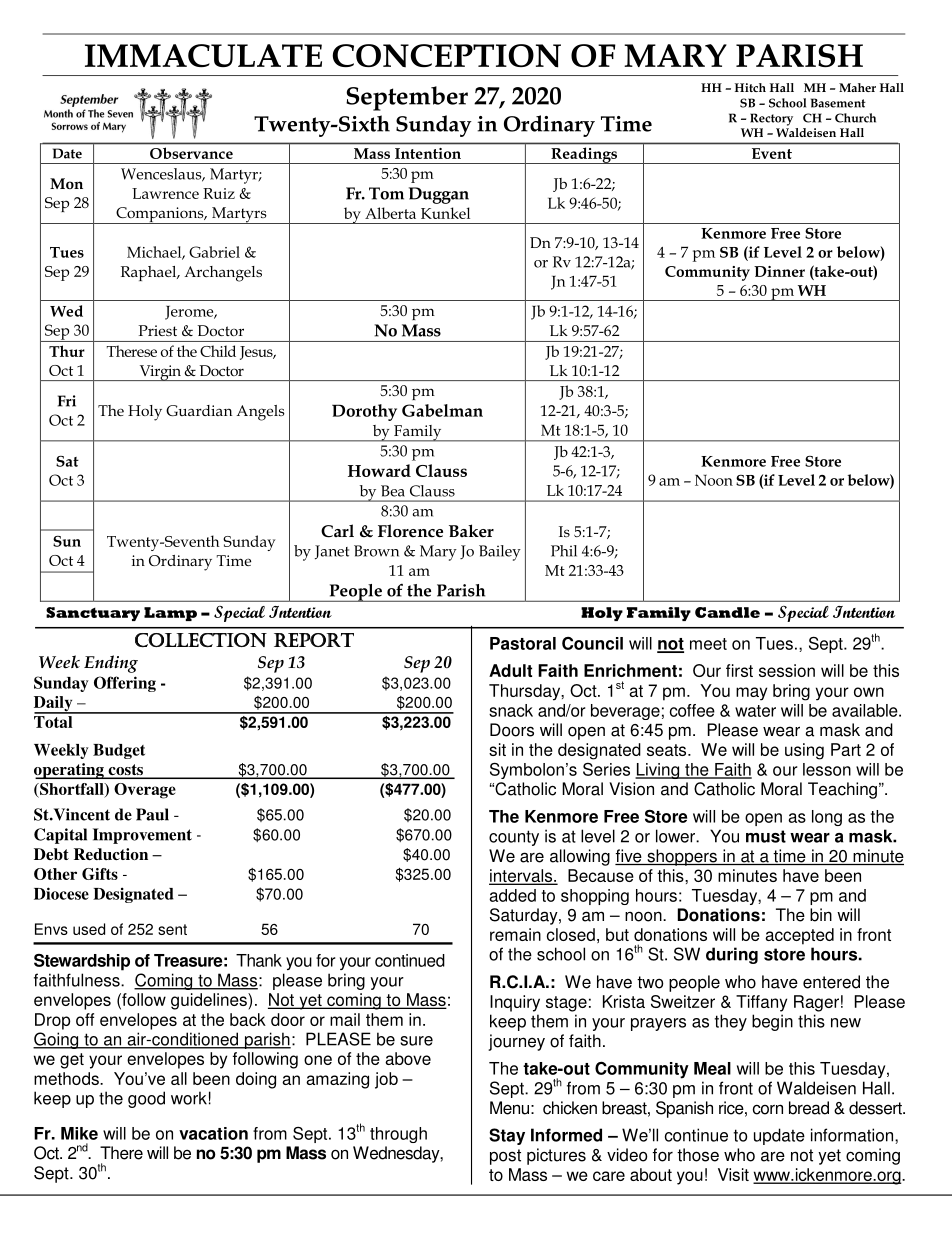 The height and width of the image is (1233, 952). What do you see at coordinates (750, 87) in the image?
I see `Hitch` at bounding box center [750, 87].
